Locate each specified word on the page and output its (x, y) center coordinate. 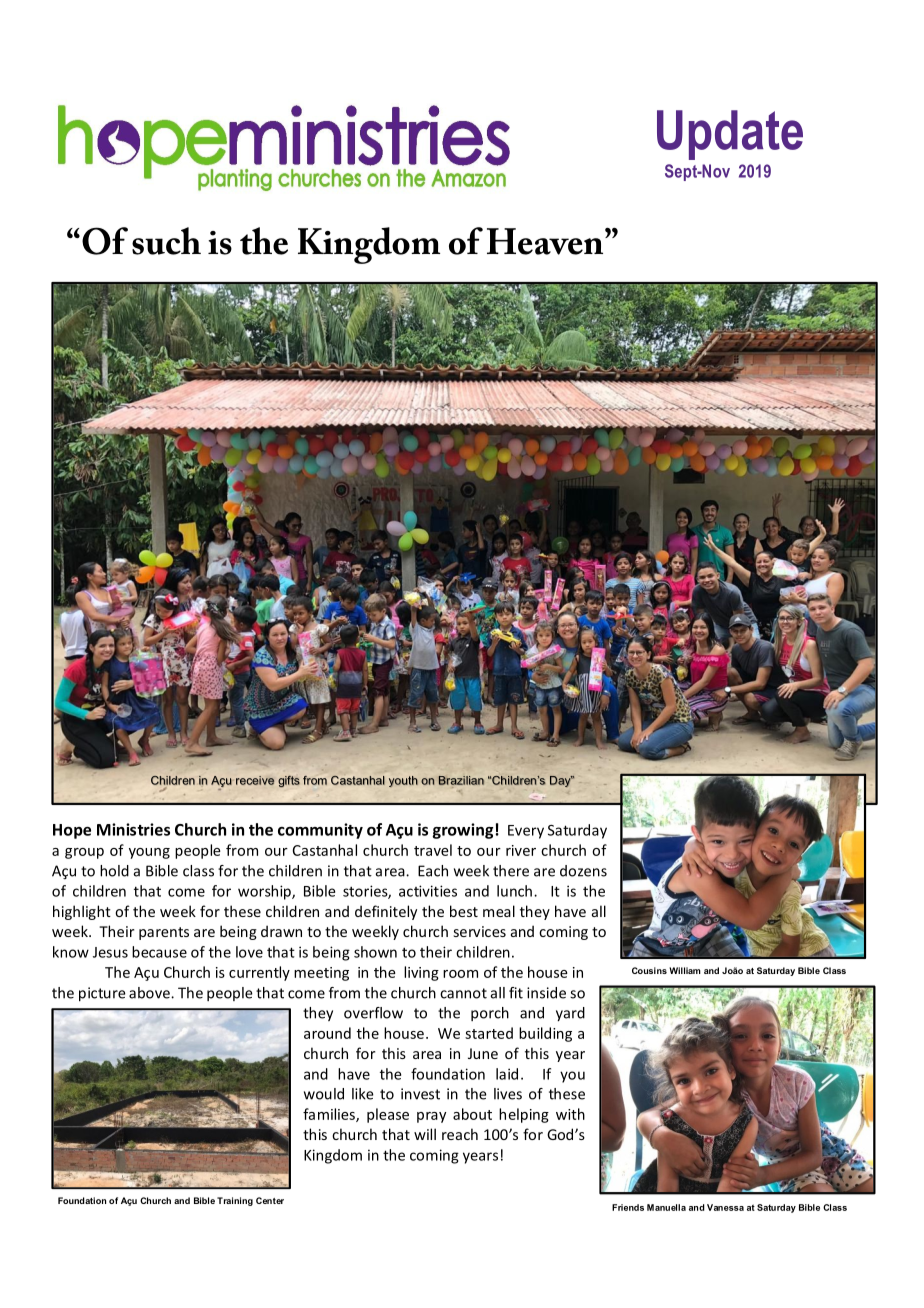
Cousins (649, 970)
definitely (386, 912)
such (166, 241)
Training (235, 1201)
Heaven (546, 241)
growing (462, 831)
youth (403, 781)
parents (164, 933)
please (388, 1115)
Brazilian (461, 780)
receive (255, 780)
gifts (289, 781)
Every (526, 832)
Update (730, 135)
